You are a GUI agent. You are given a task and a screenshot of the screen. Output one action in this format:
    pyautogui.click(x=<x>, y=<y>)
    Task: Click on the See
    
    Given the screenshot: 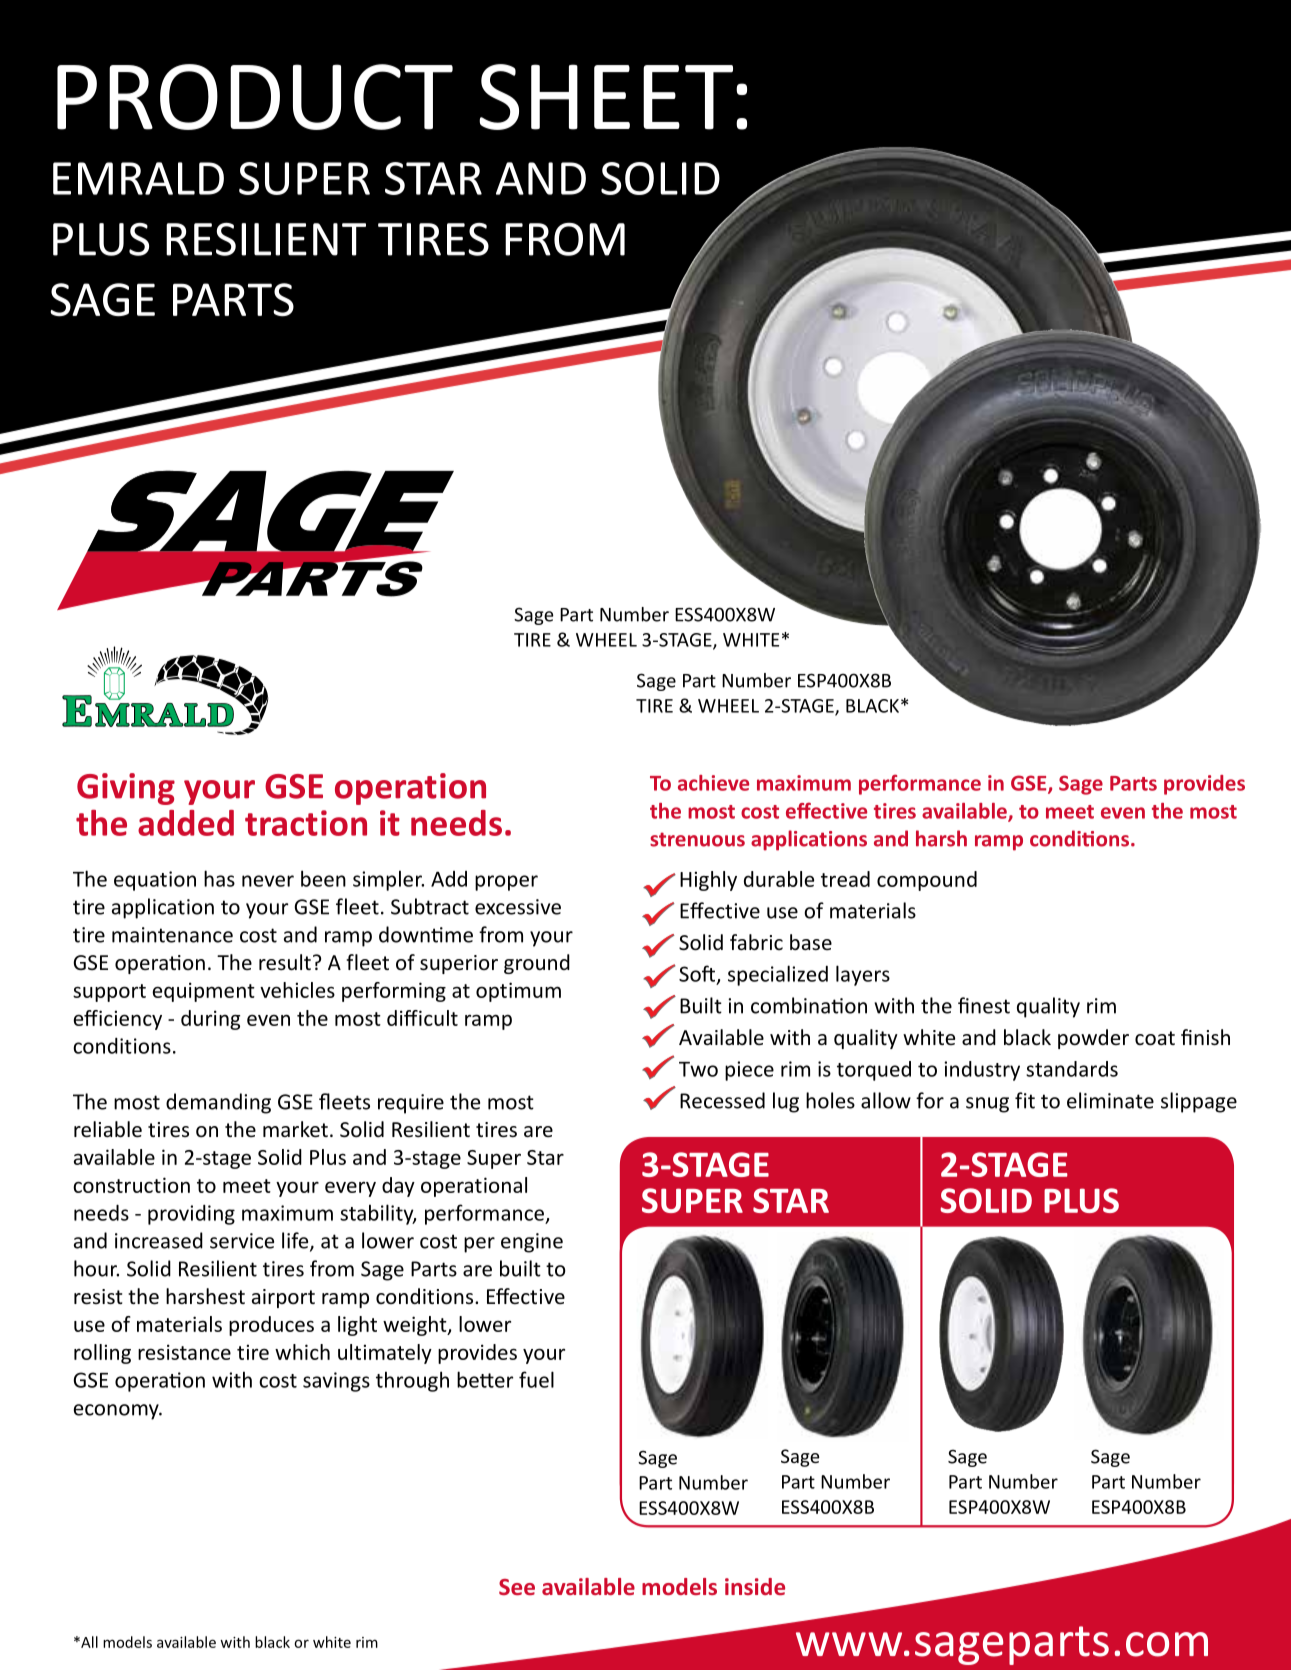 What is the action you would take?
    pyautogui.click(x=517, y=1587)
